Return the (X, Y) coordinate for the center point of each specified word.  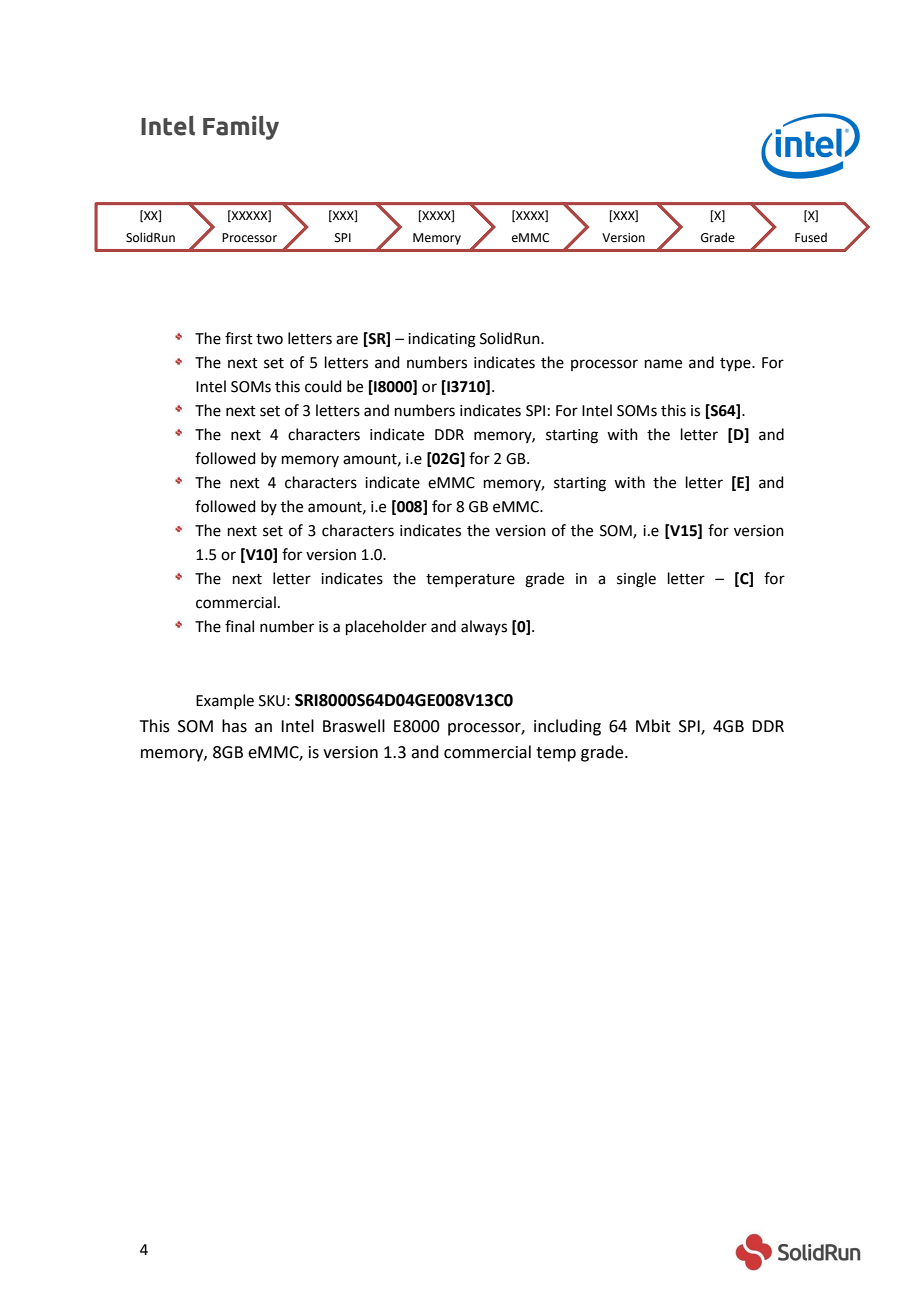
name (663, 364)
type (736, 364)
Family (241, 127)
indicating (442, 340)
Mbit (653, 726)
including (567, 727)
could (323, 386)
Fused (811, 237)
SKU (272, 701)
